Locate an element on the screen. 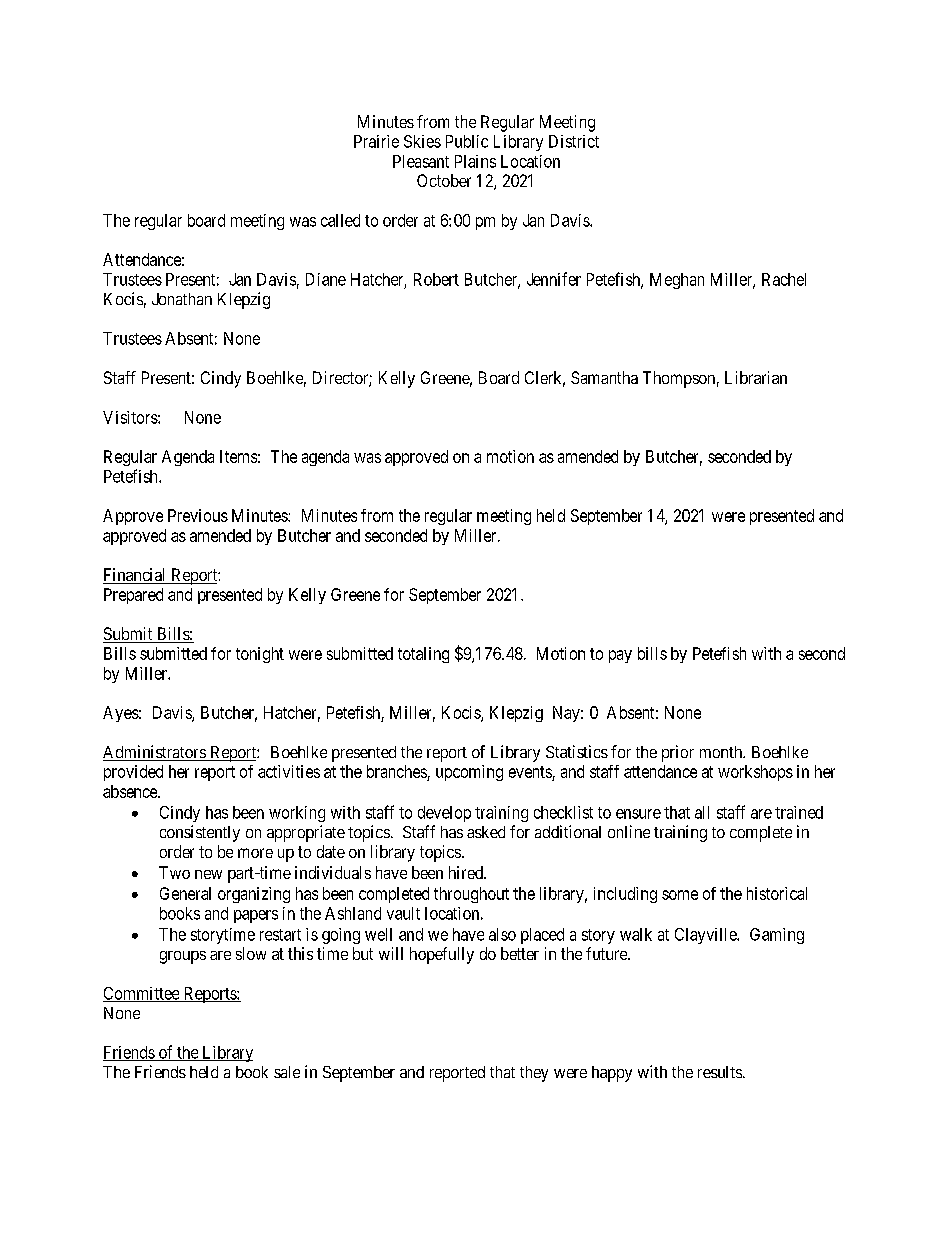  Jonathan is located at coordinates (182, 299).
